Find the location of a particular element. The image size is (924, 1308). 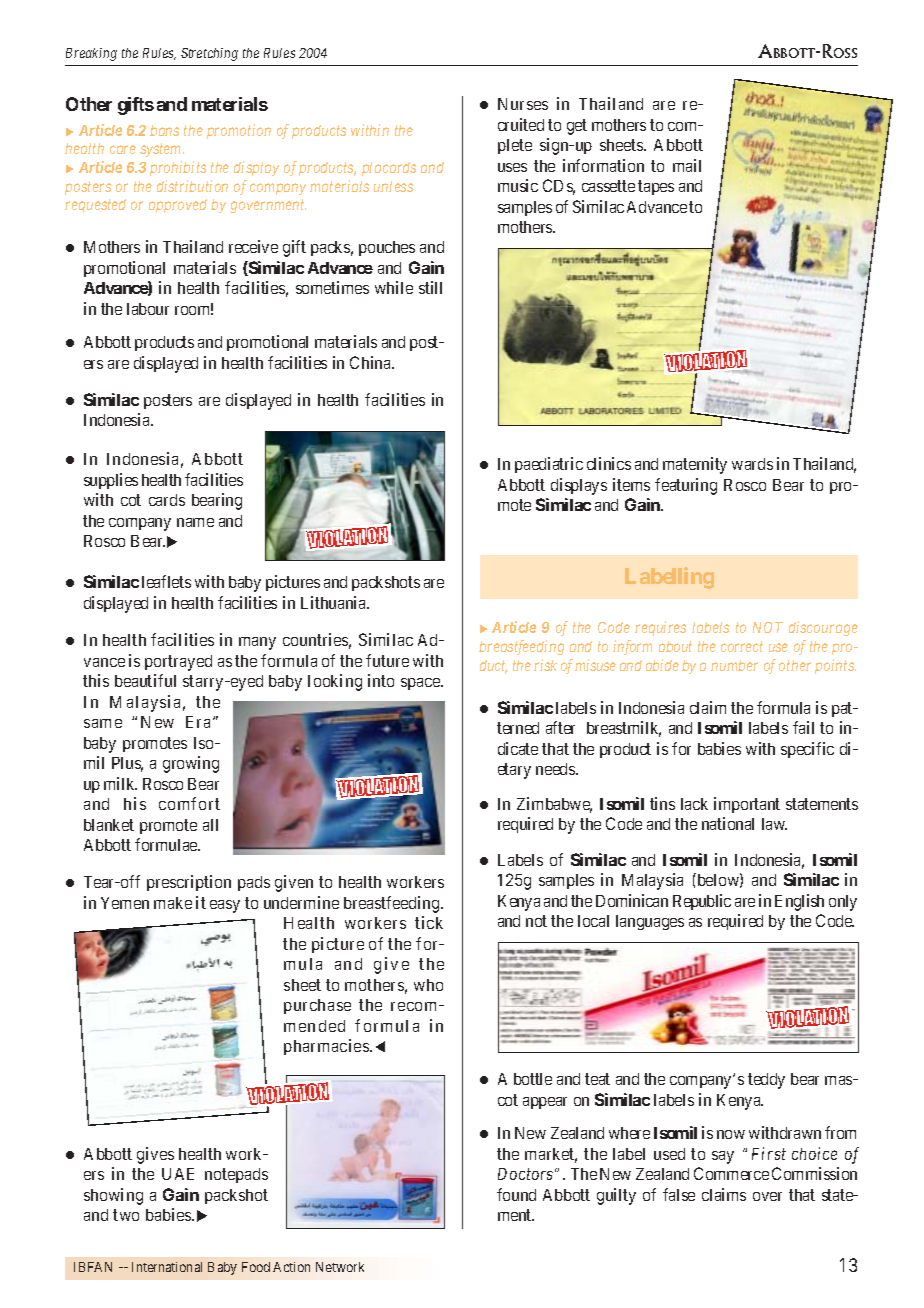

wards is located at coordinates (752, 464).
